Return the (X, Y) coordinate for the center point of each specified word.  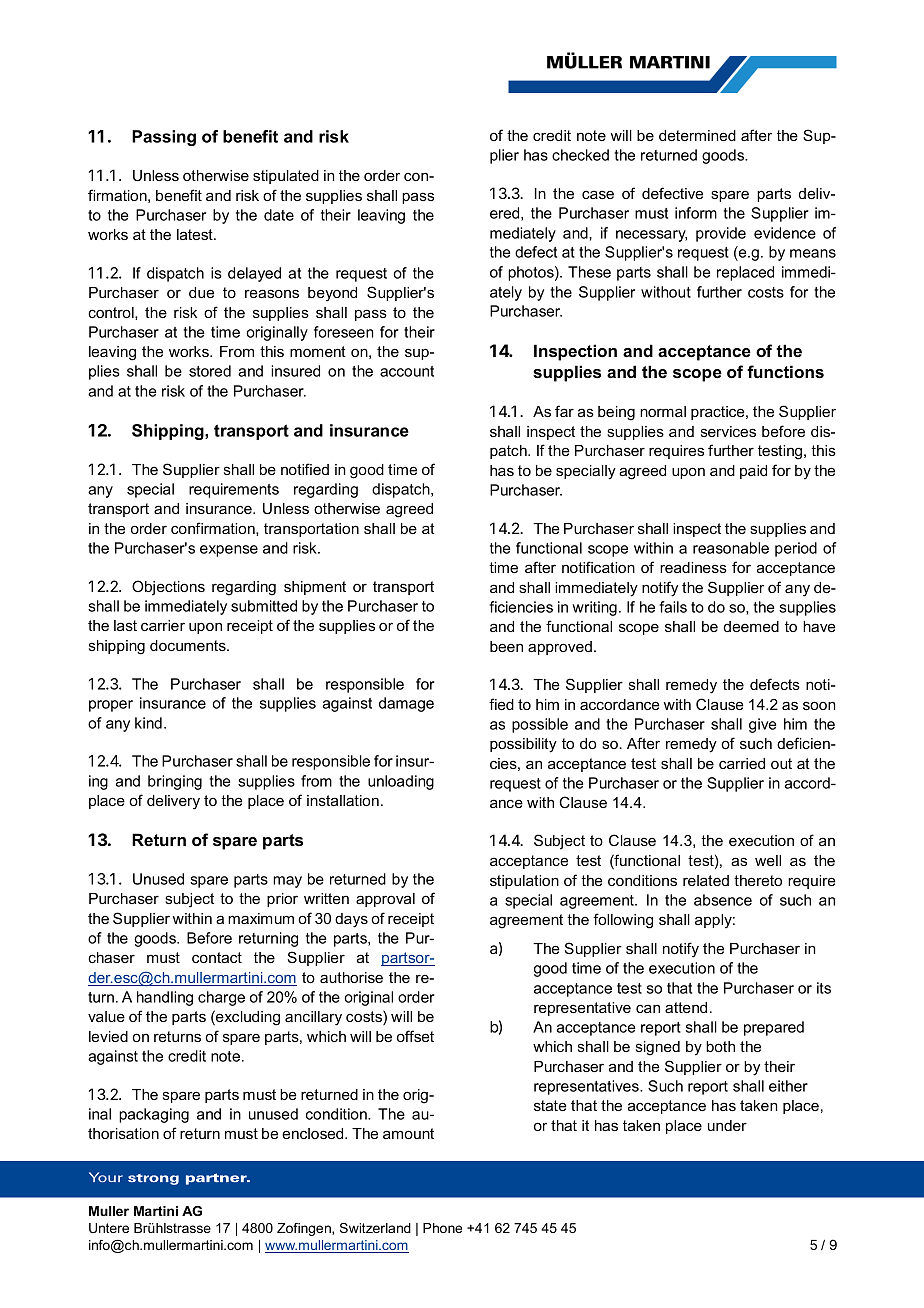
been (506, 646)
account (407, 371)
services (728, 431)
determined (697, 135)
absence (723, 900)
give (762, 725)
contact (217, 957)
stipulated (286, 177)
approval (385, 900)
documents (189, 645)
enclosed (314, 1133)
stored (210, 371)
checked (580, 155)
